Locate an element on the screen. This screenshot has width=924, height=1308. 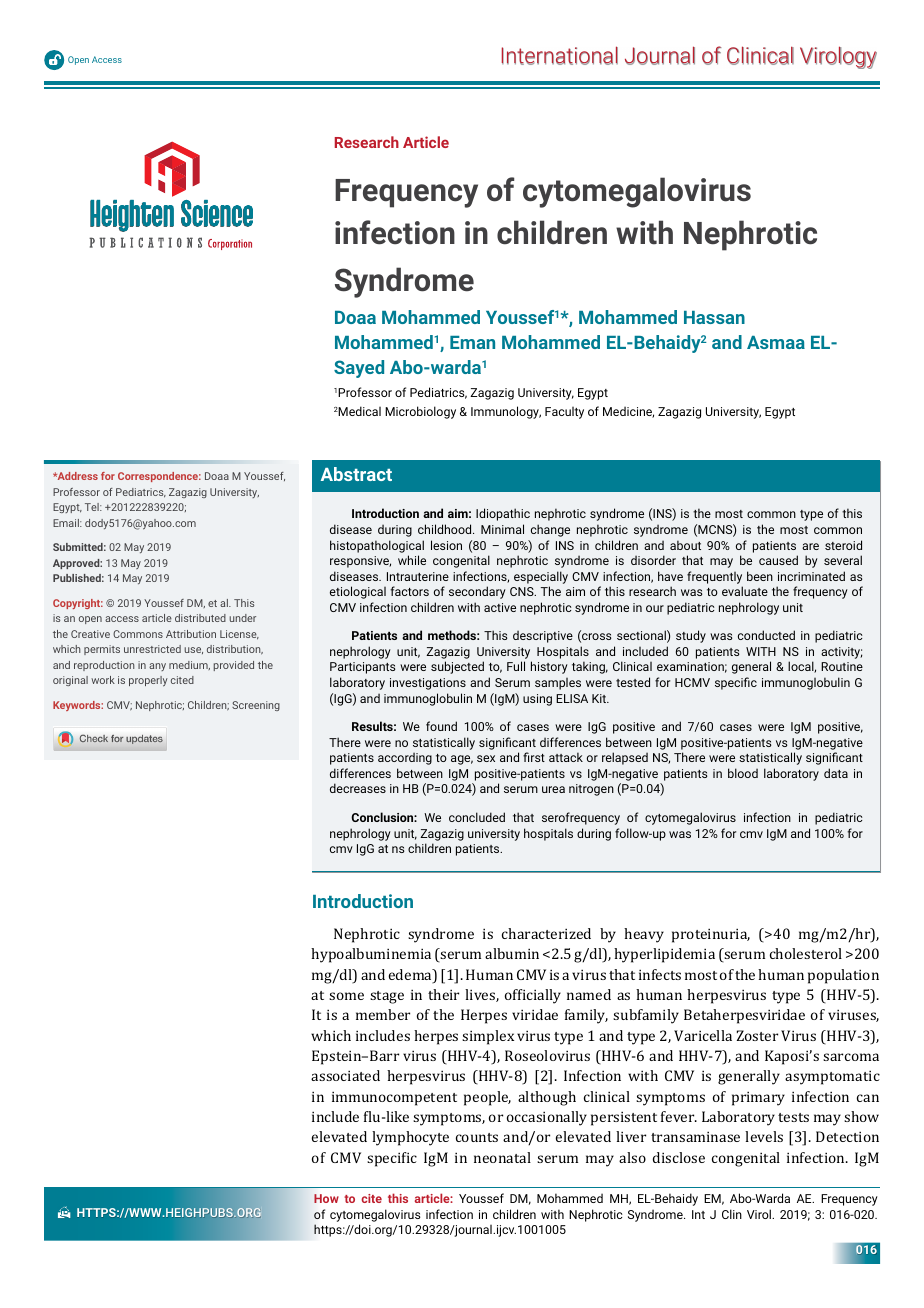
Medical is located at coordinates (359, 411).
